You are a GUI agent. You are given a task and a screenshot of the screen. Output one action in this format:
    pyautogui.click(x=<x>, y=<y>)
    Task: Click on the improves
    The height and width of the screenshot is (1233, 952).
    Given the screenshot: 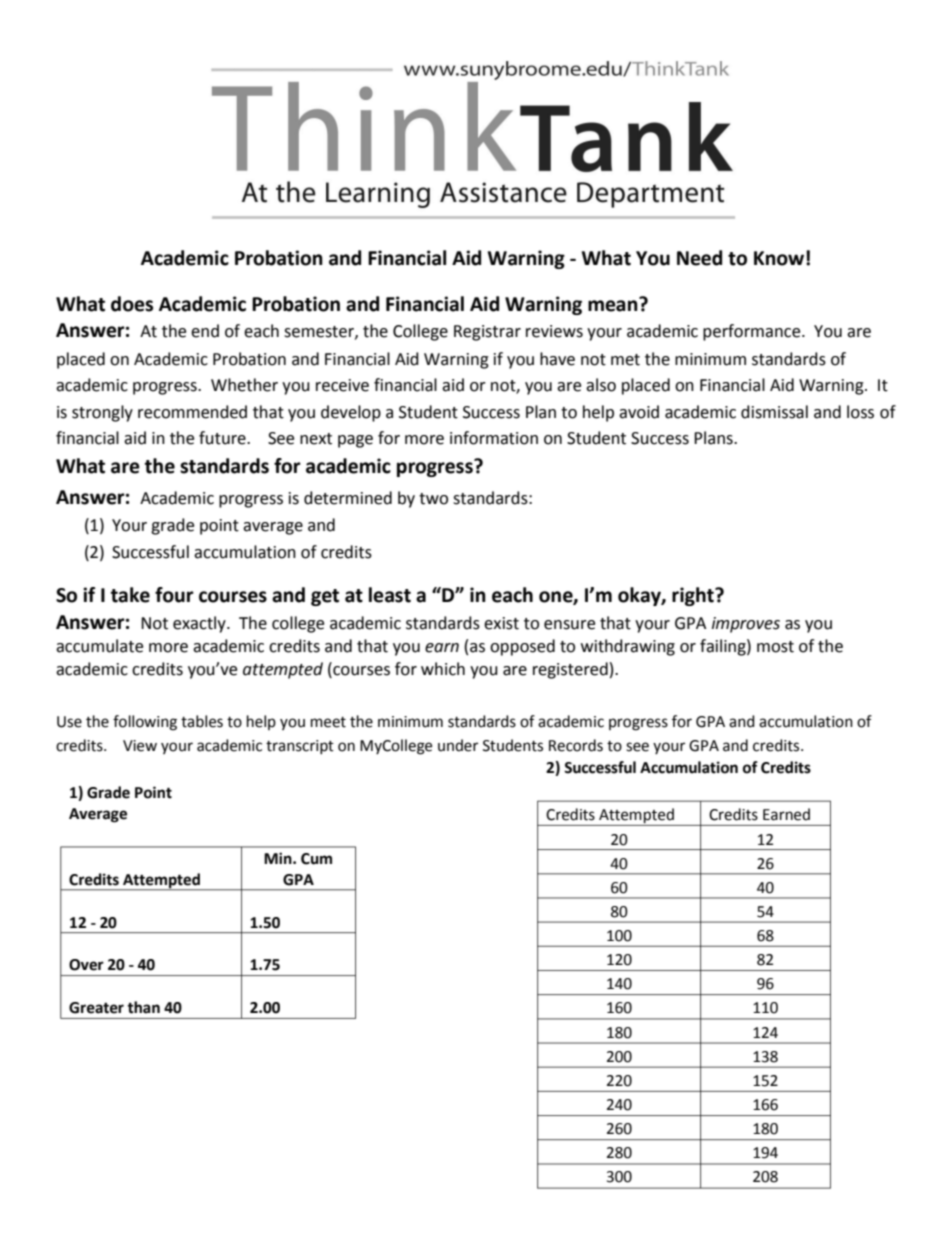 What is the action you would take?
    pyautogui.click(x=746, y=625)
